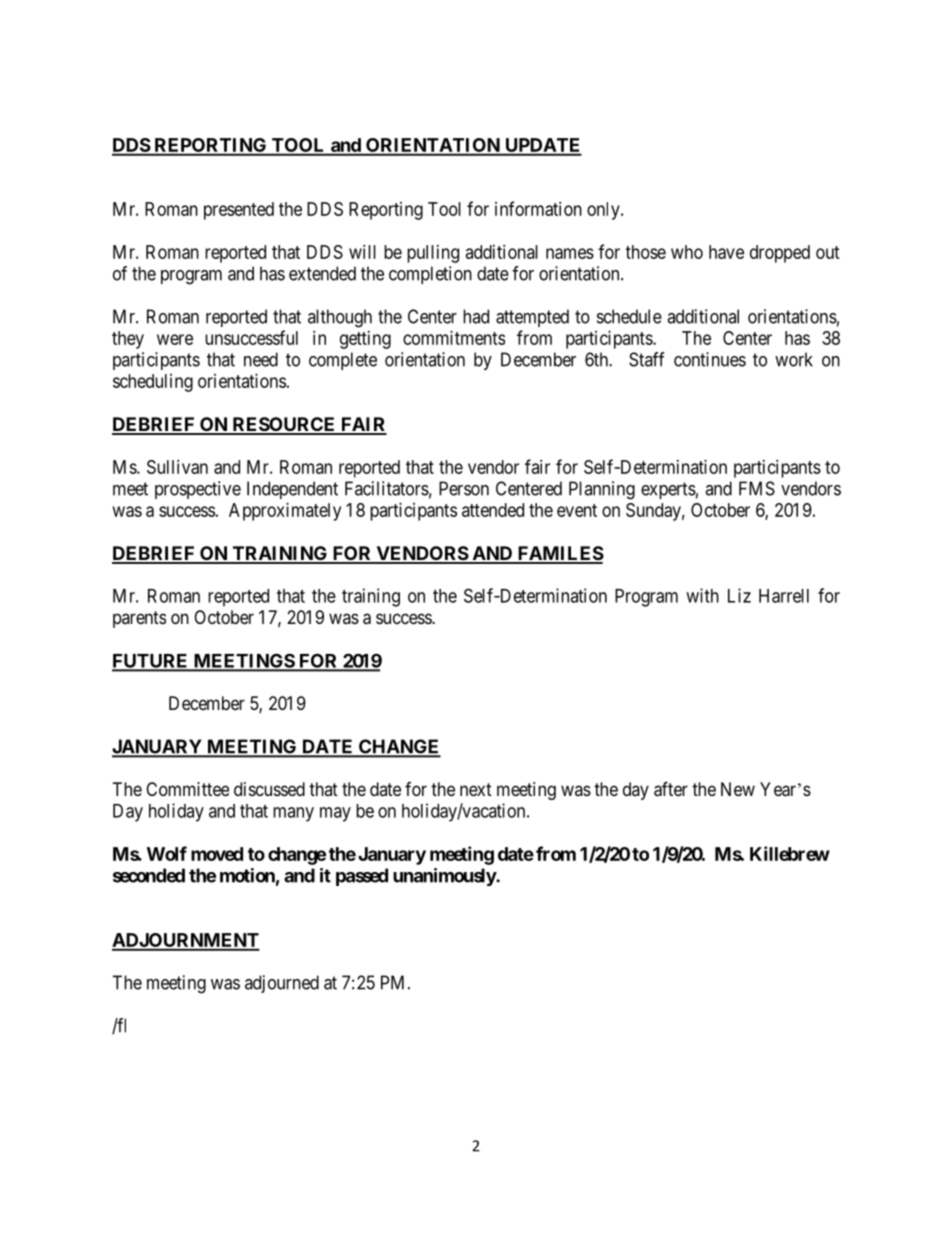  I want to click on presented, so click(239, 211).
